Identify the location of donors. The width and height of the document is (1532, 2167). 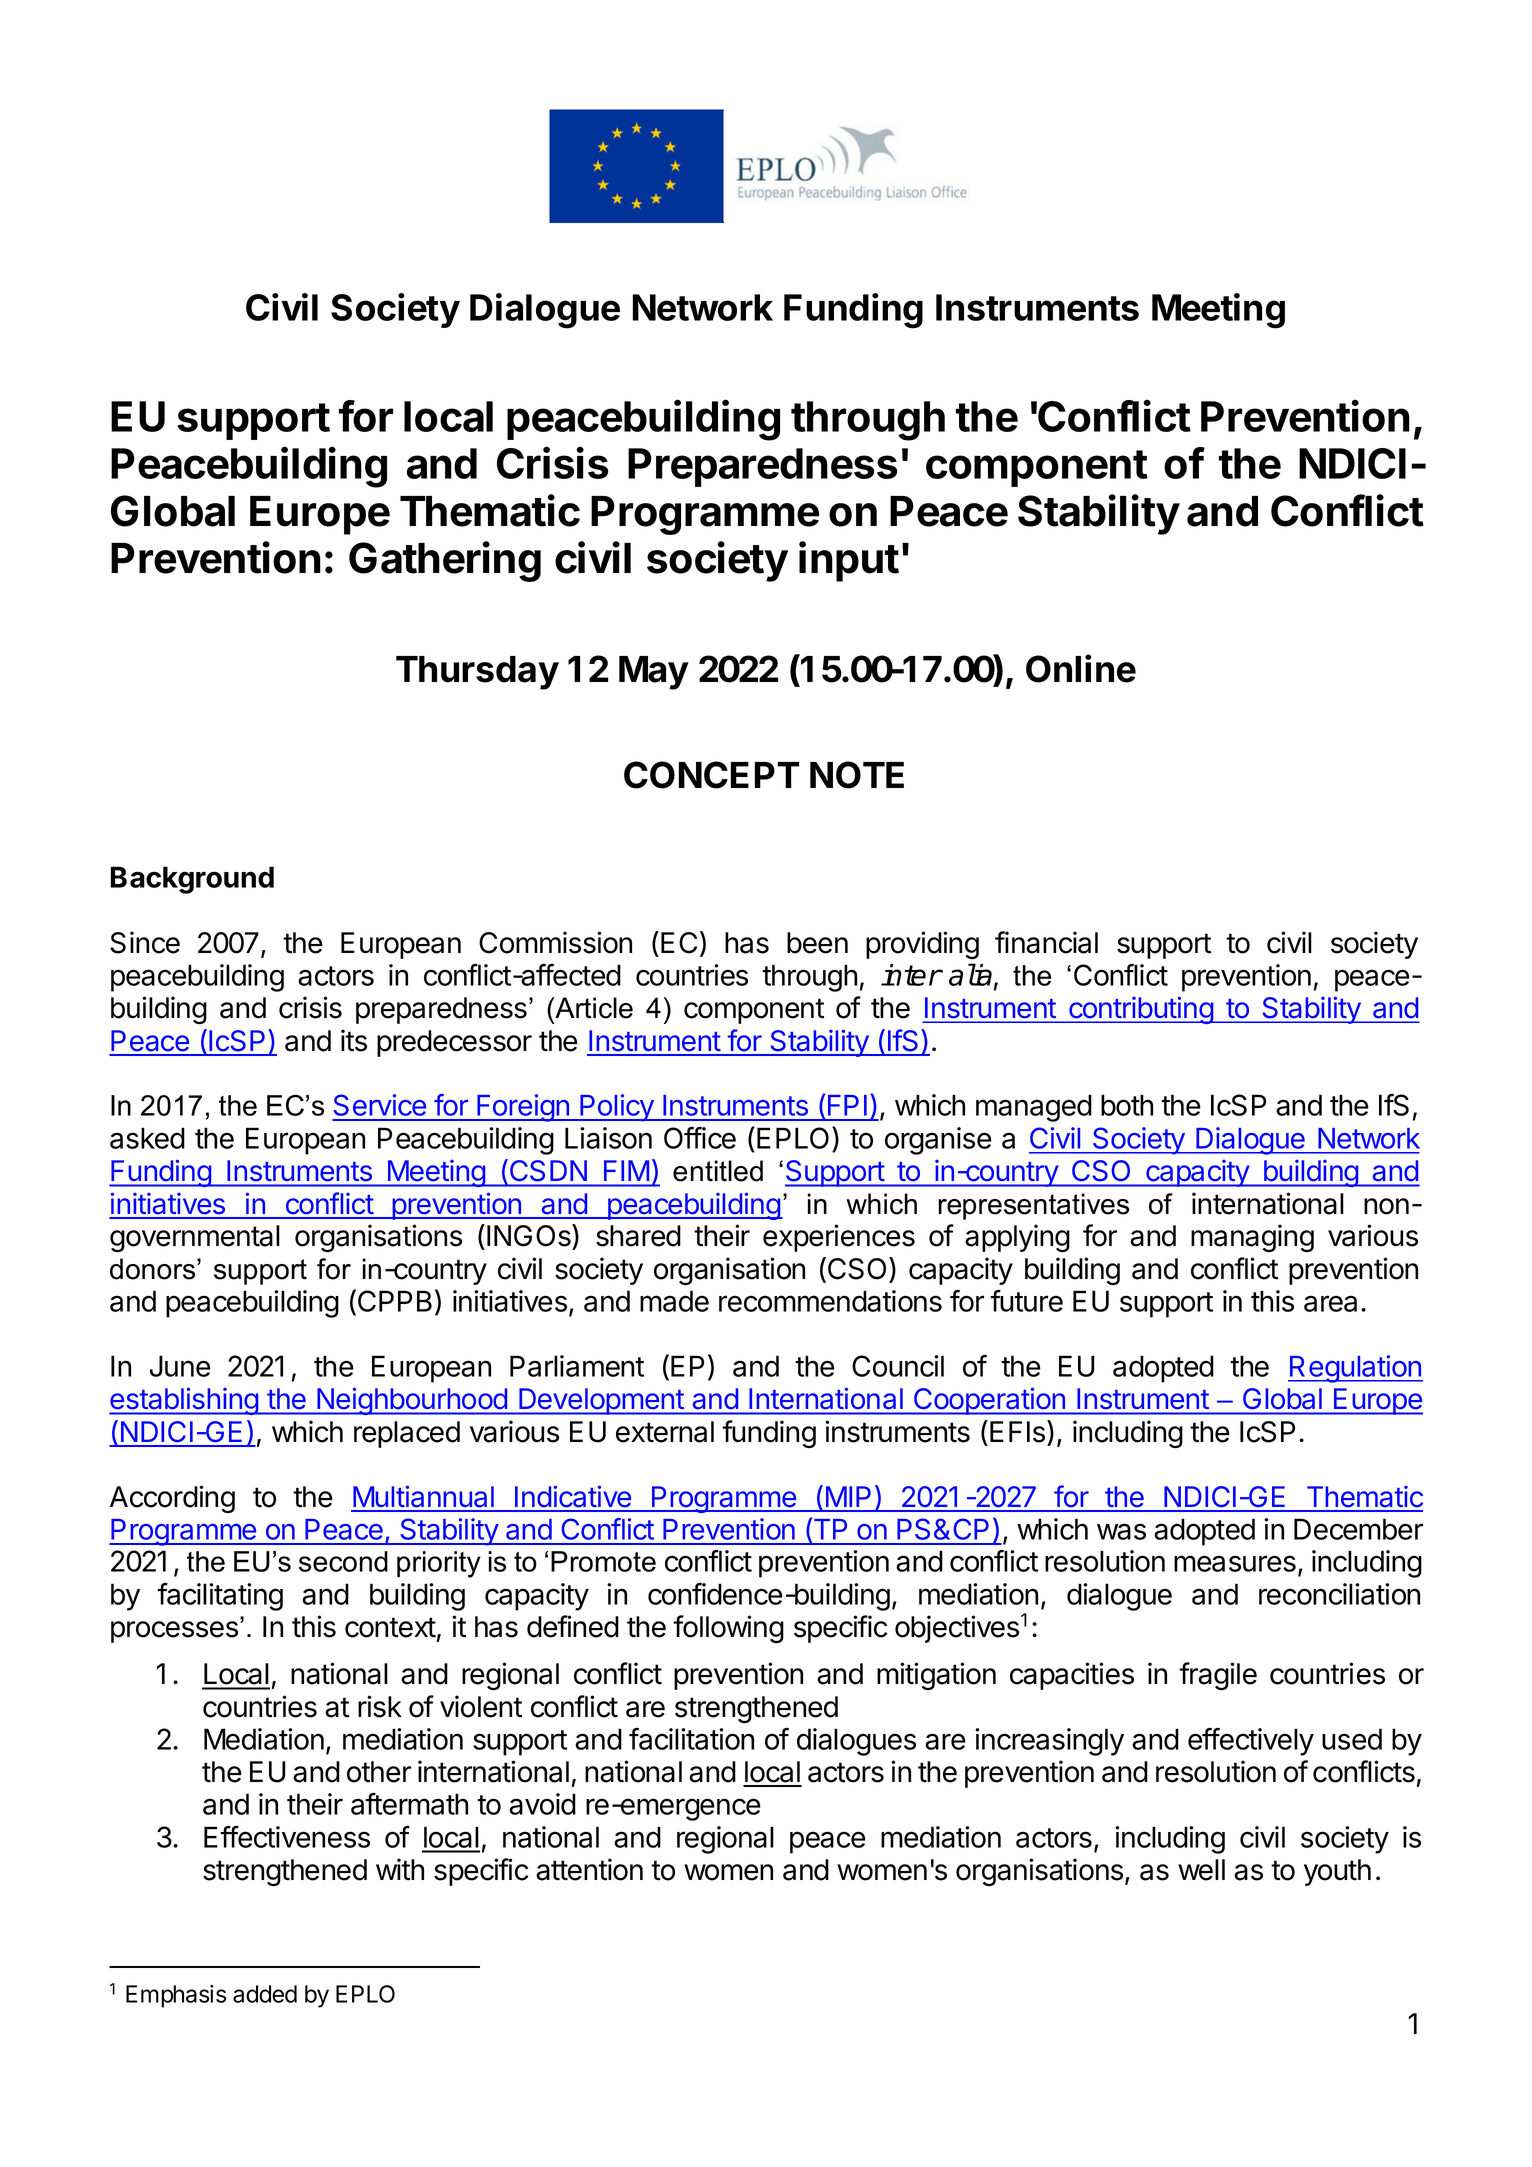
(154, 1269).
